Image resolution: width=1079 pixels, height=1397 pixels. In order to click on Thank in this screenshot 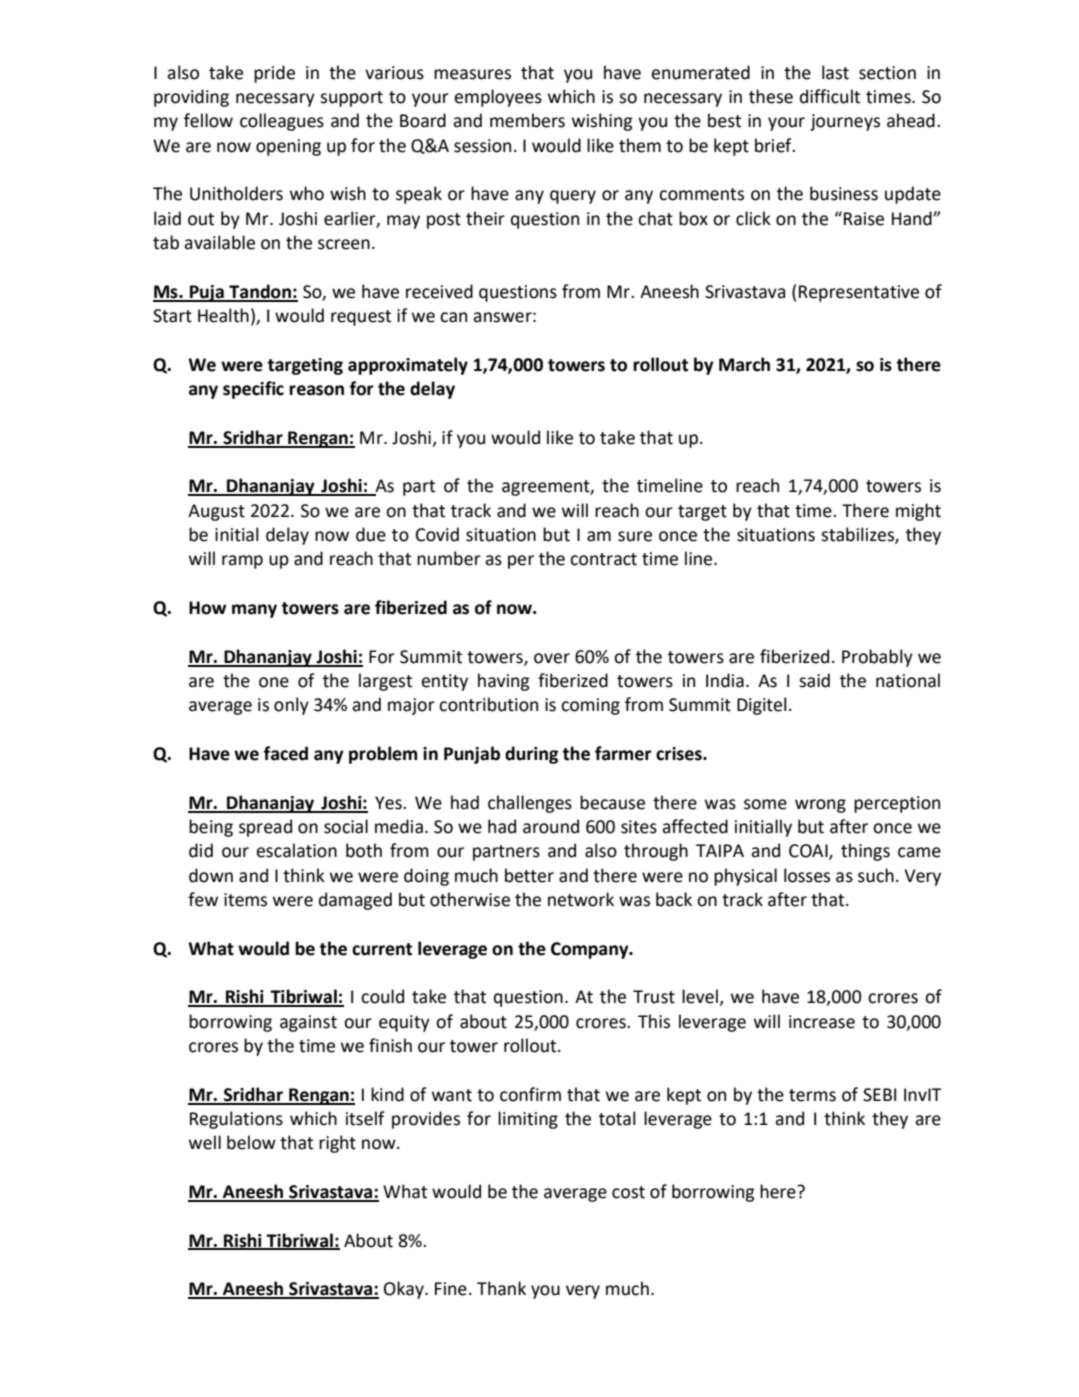, I will do `click(501, 1288)`.
